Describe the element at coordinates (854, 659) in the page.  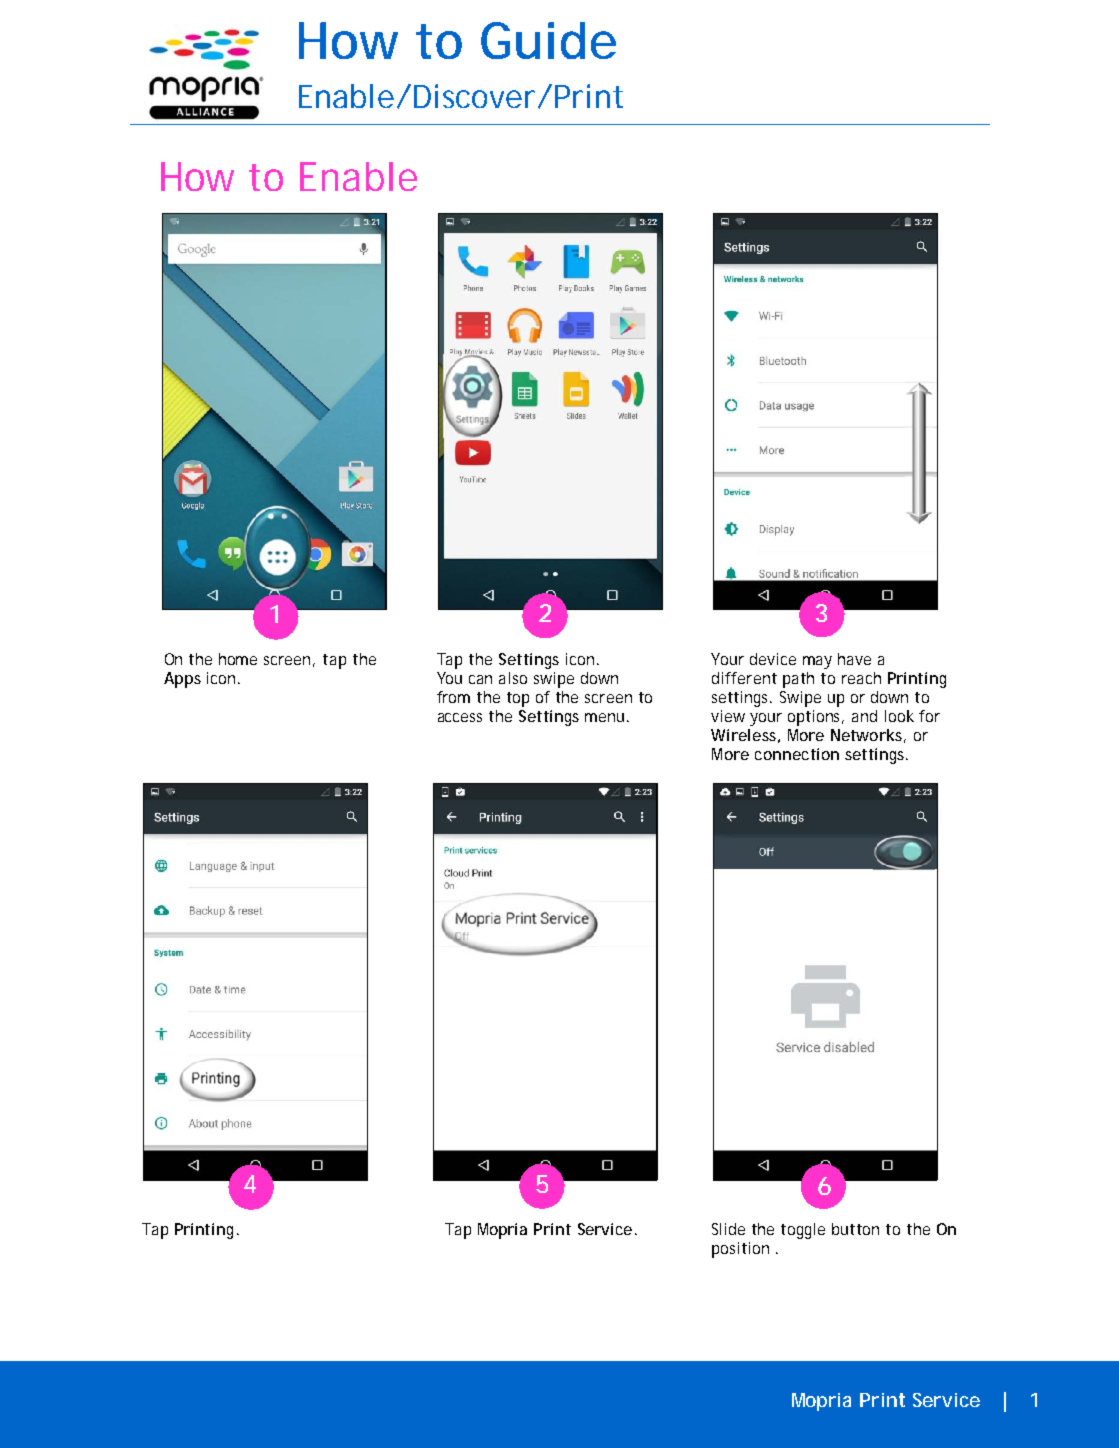
I see `have` at that location.
